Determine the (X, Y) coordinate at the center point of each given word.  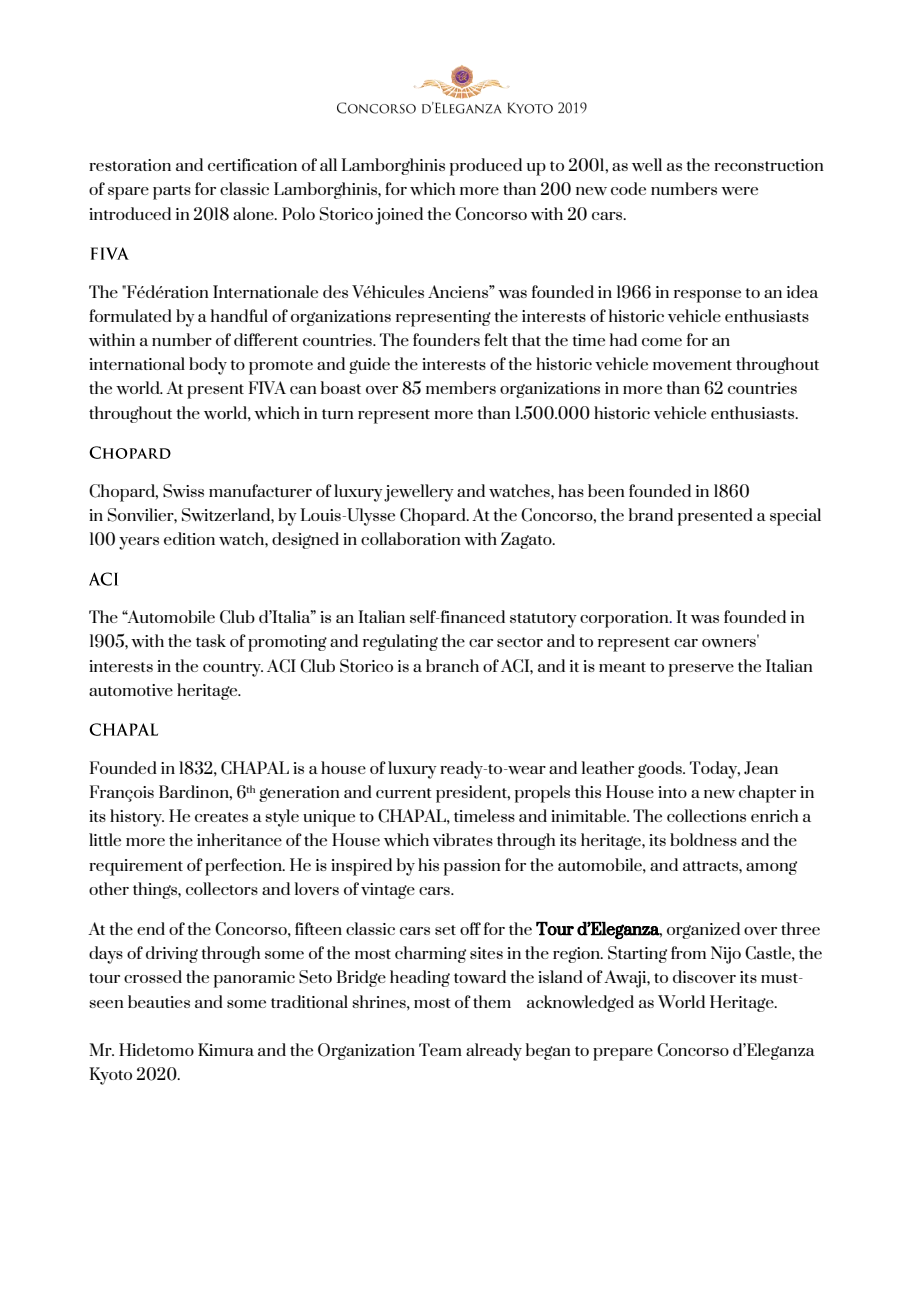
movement (692, 365)
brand (651, 514)
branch (452, 665)
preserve (701, 670)
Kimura (226, 1049)
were (739, 191)
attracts (711, 866)
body (208, 366)
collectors (222, 888)
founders (446, 339)
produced (486, 167)
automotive (131, 690)
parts (172, 192)
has (571, 490)
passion (472, 867)
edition (189, 538)
